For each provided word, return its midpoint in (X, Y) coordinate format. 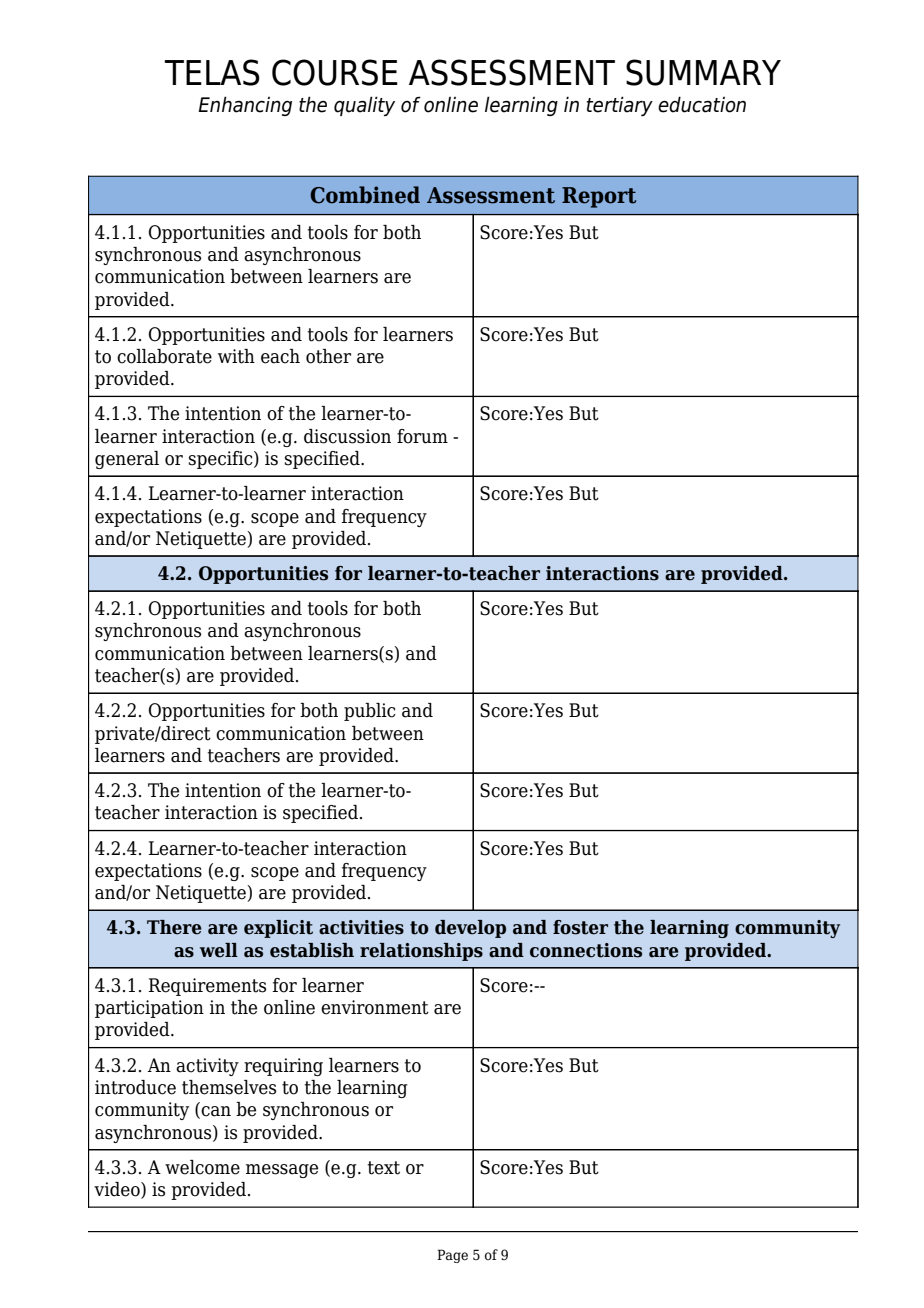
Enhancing (245, 106)
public (370, 712)
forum (422, 436)
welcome (202, 1167)
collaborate (164, 356)
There (174, 927)
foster (580, 927)
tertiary (620, 106)
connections (586, 950)
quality (364, 106)
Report (599, 197)
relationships (421, 952)
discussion (347, 436)
